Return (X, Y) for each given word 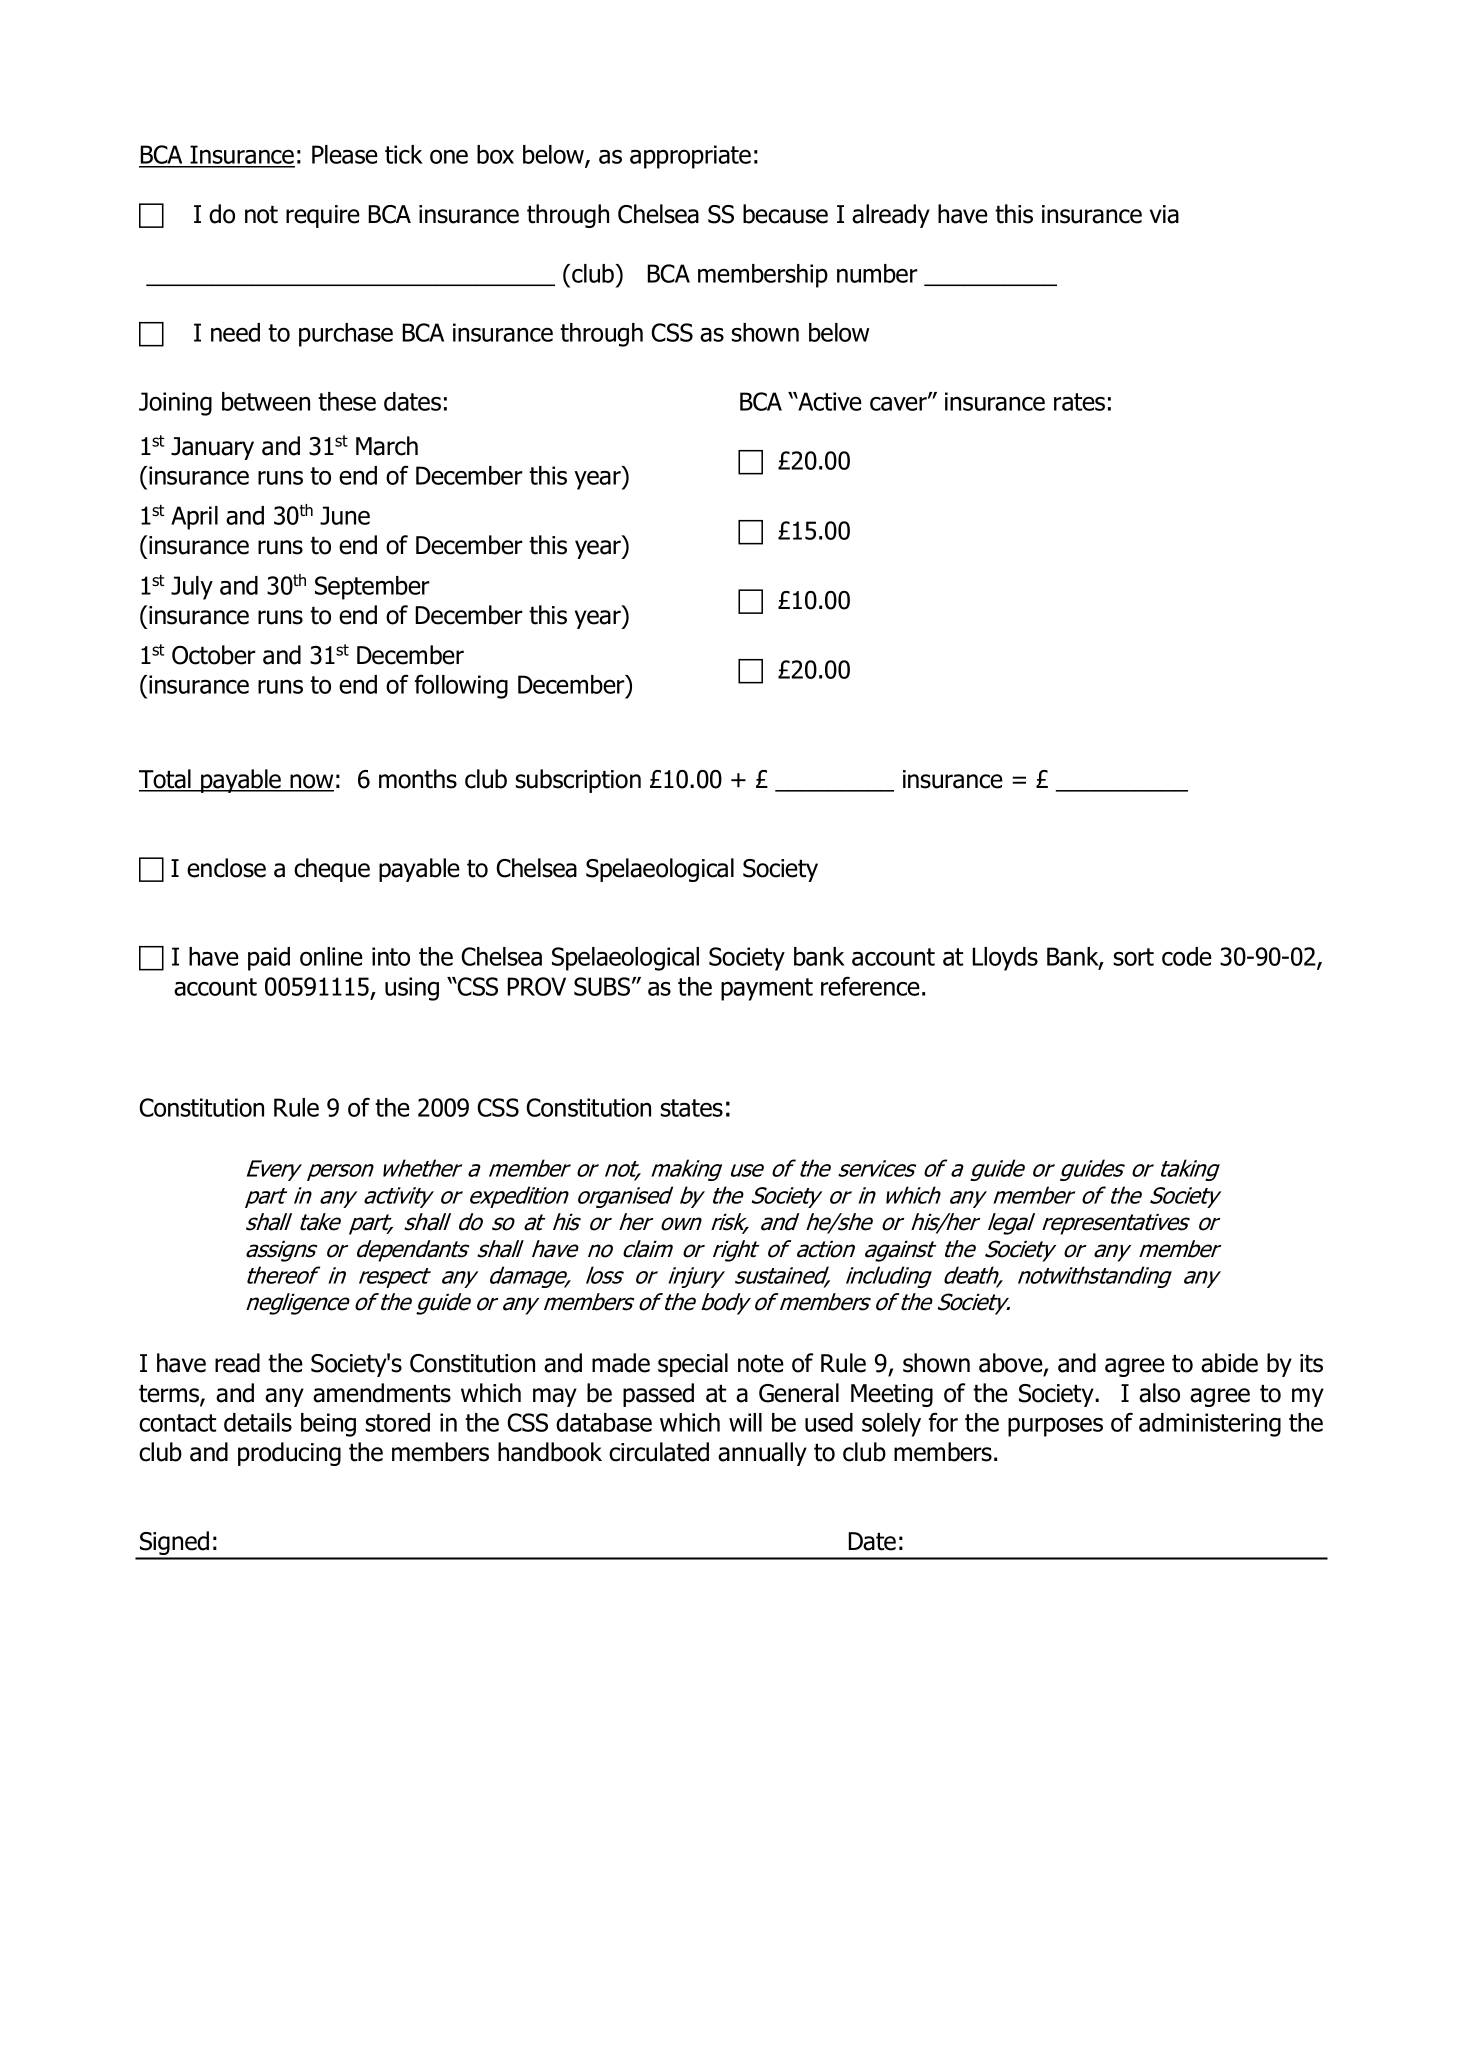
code (1187, 956)
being (328, 1425)
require (323, 216)
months (418, 779)
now (311, 782)
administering (1210, 1425)
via (1164, 214)
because (785, 214)
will (745, 1422)
